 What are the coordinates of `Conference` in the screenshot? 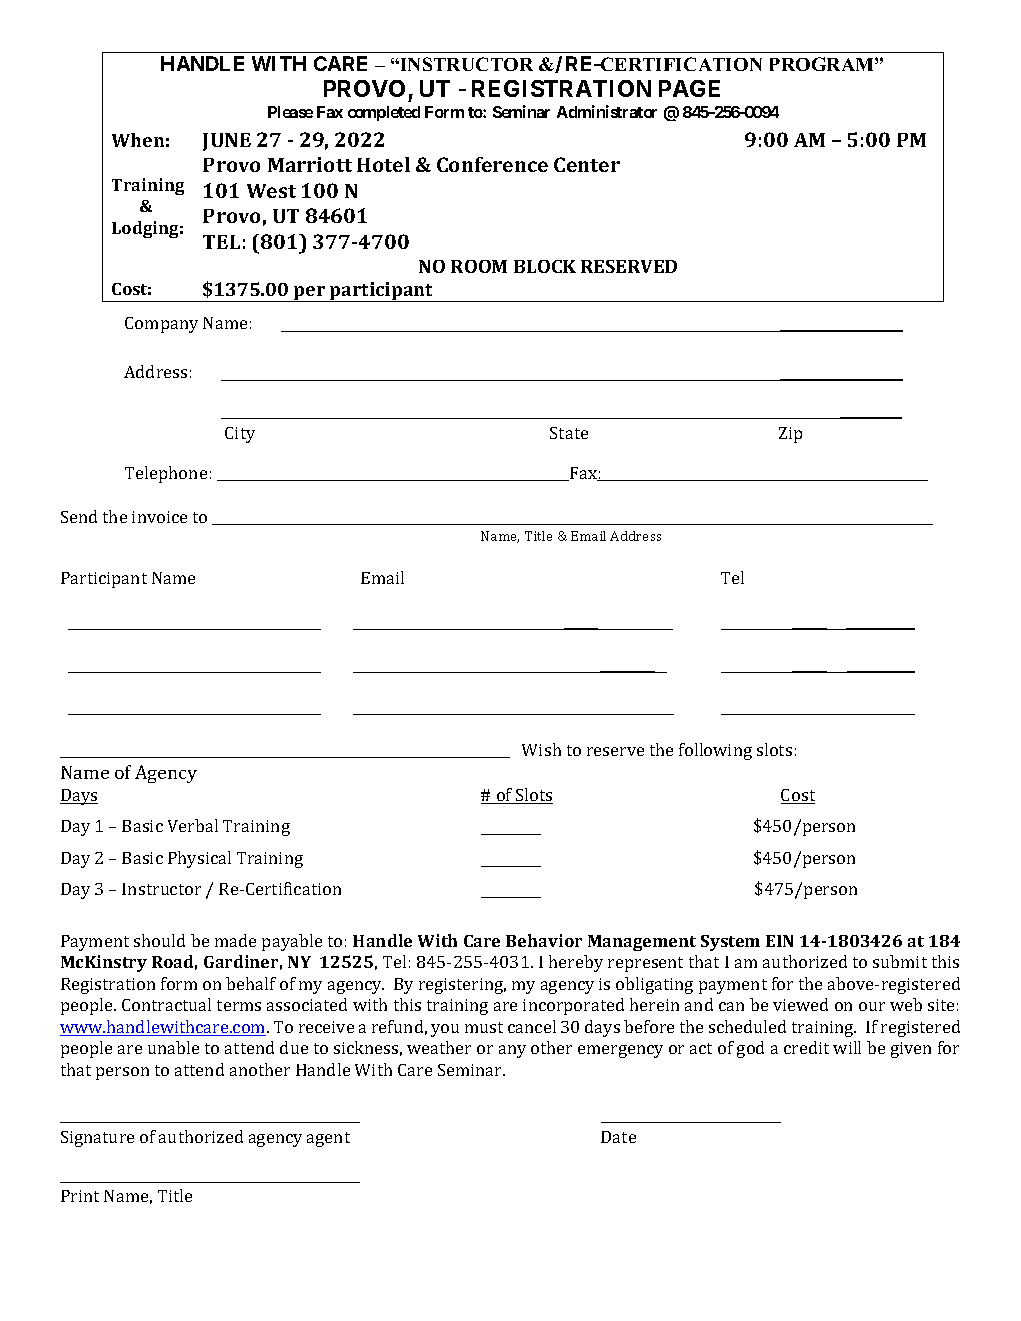 It's located at (492, 164).
